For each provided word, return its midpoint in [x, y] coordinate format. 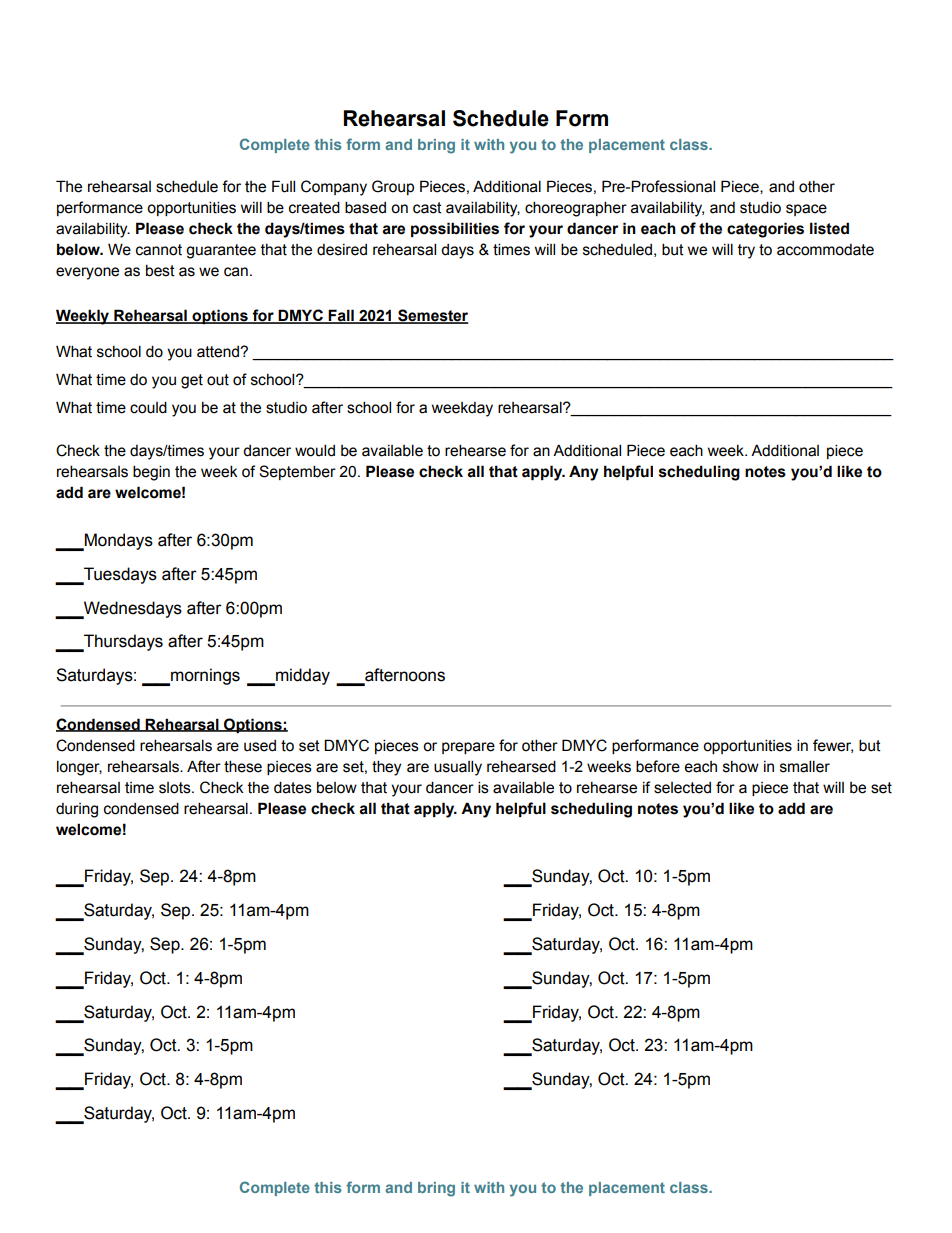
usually [458, 768]
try [746, 251]
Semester [432, 316]
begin [151, 473]
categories [765, 230]
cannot [159, 250]
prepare [468, 748]
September [297, 472]
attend [219, 352]
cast [427, 208]
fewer [833, 746]
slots [176, 788]
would [315, 450]
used [260, 746]
